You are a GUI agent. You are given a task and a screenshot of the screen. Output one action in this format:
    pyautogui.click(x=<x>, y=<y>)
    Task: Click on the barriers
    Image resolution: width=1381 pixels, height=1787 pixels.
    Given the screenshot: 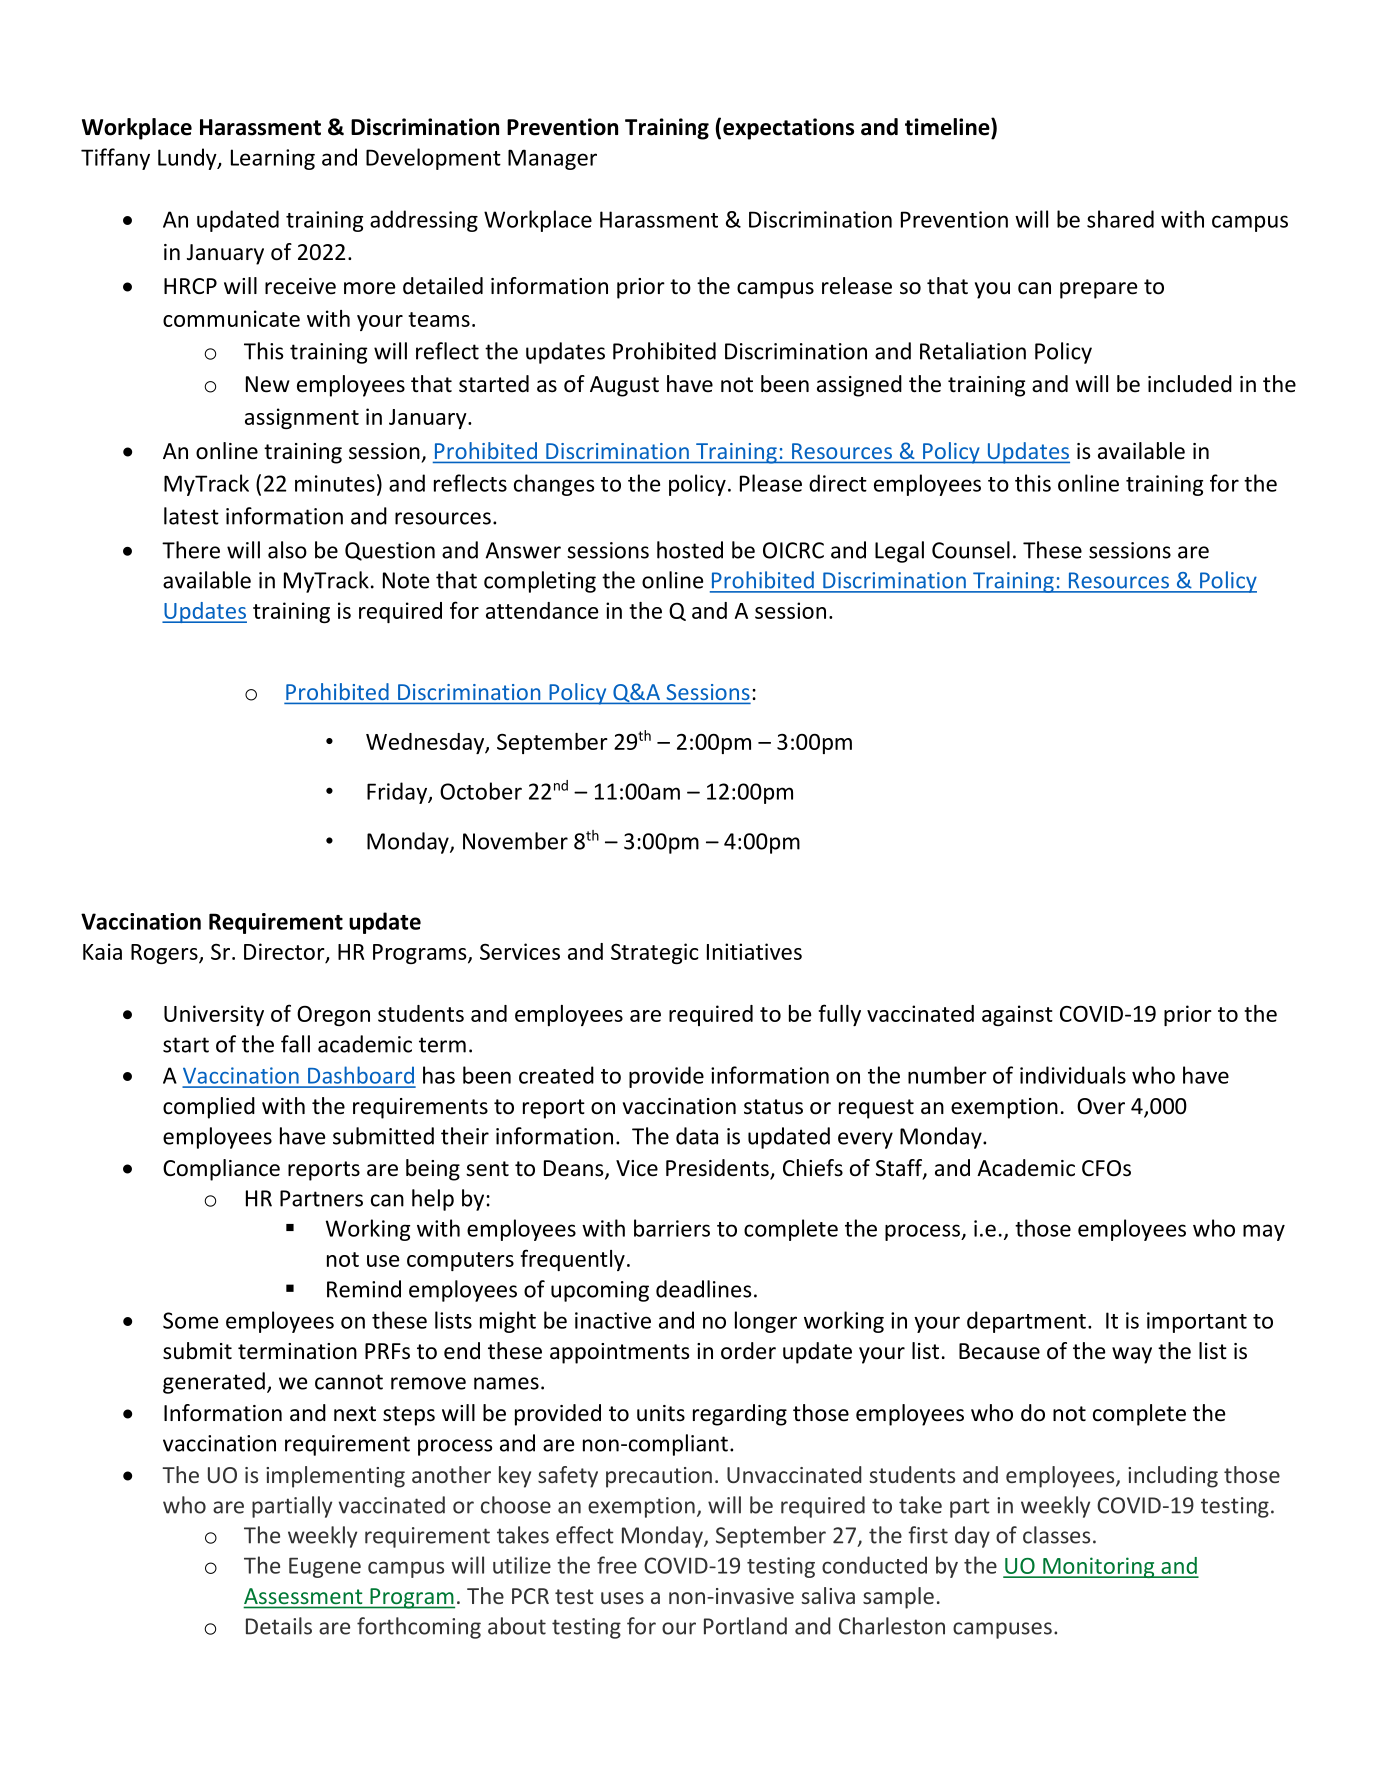 What is the action you would take?
    pyautogui.click(x=672, y=1228)
